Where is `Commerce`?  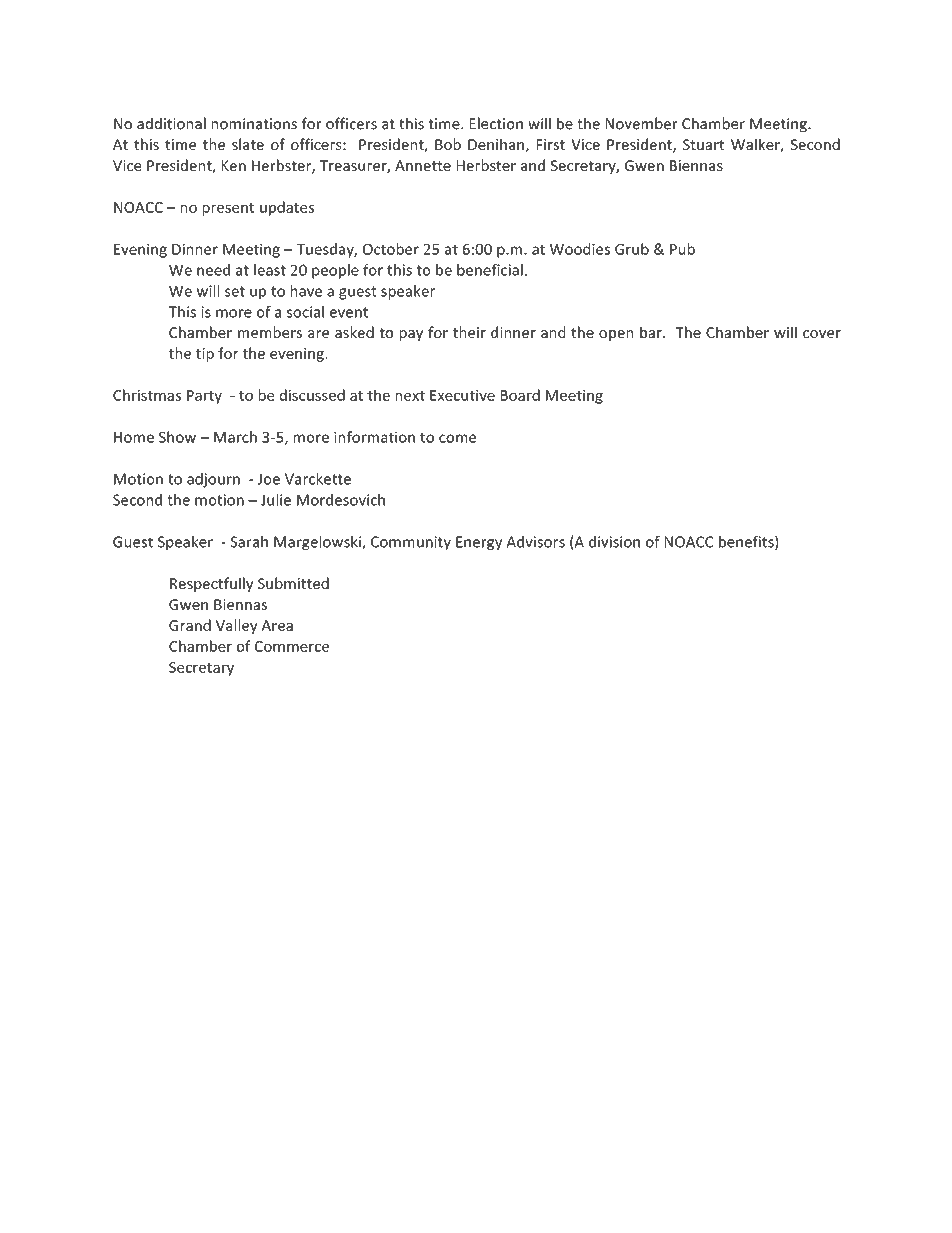 Commerce is located at coordinates (292, 646).
